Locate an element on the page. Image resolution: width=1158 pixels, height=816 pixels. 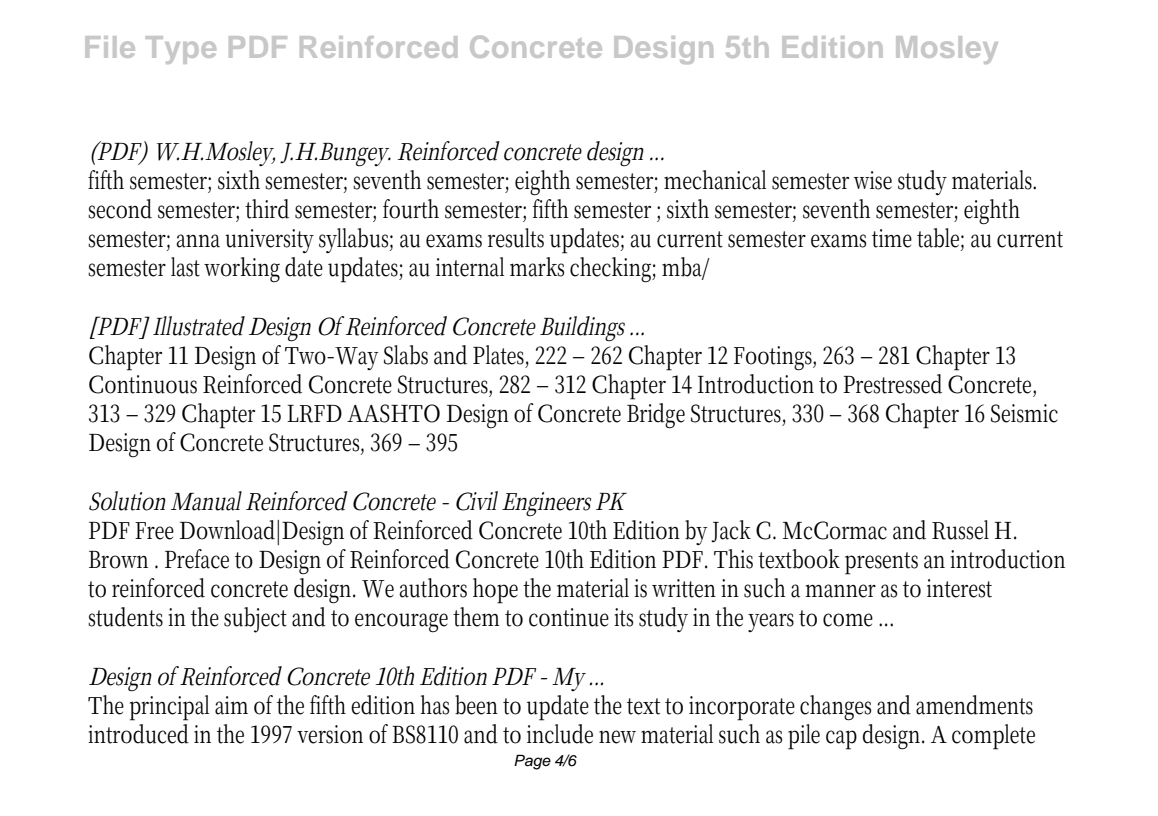
Continuous is located at coordinates (143, 384).
